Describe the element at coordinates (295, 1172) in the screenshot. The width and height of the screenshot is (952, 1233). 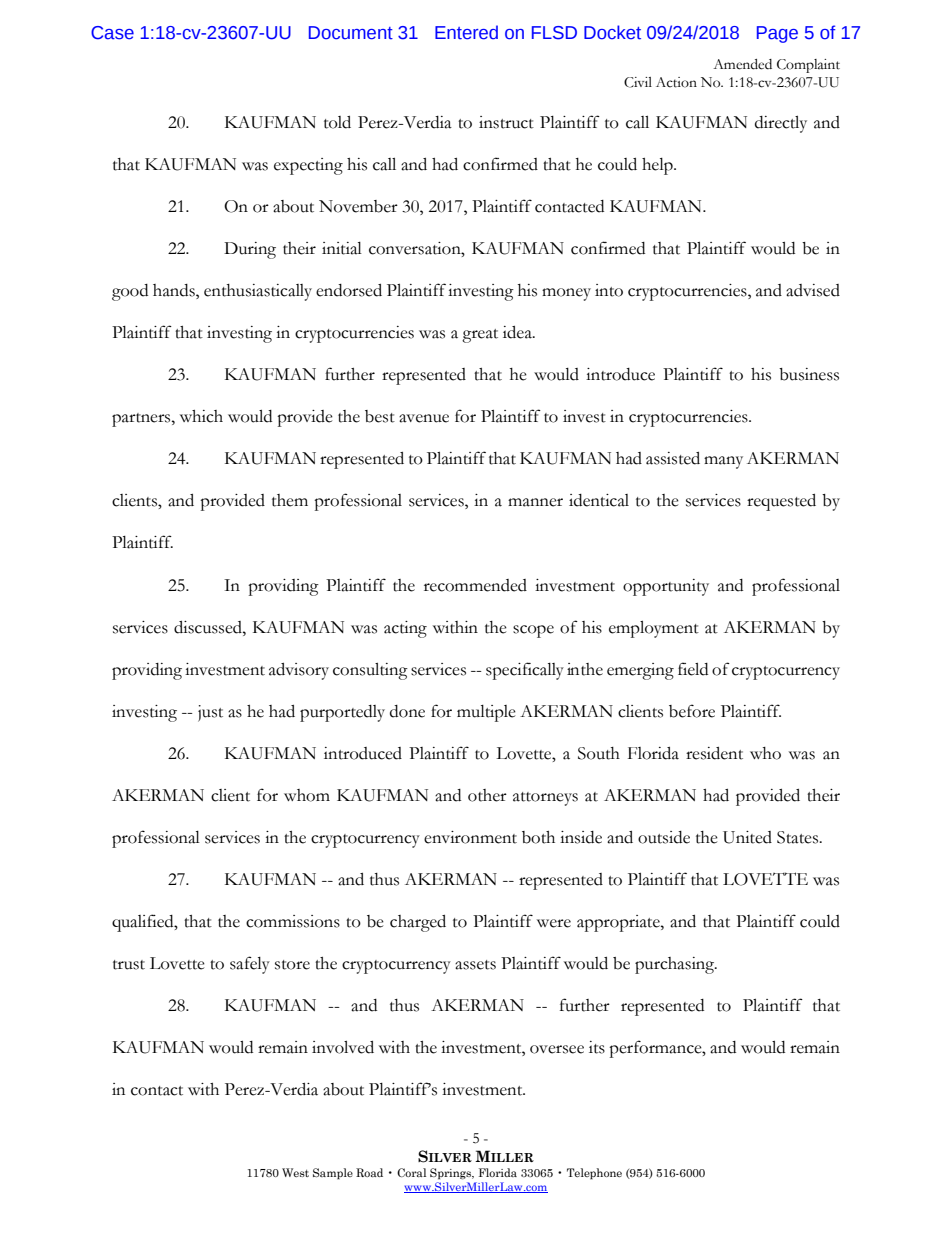
I see `West` at that location.
